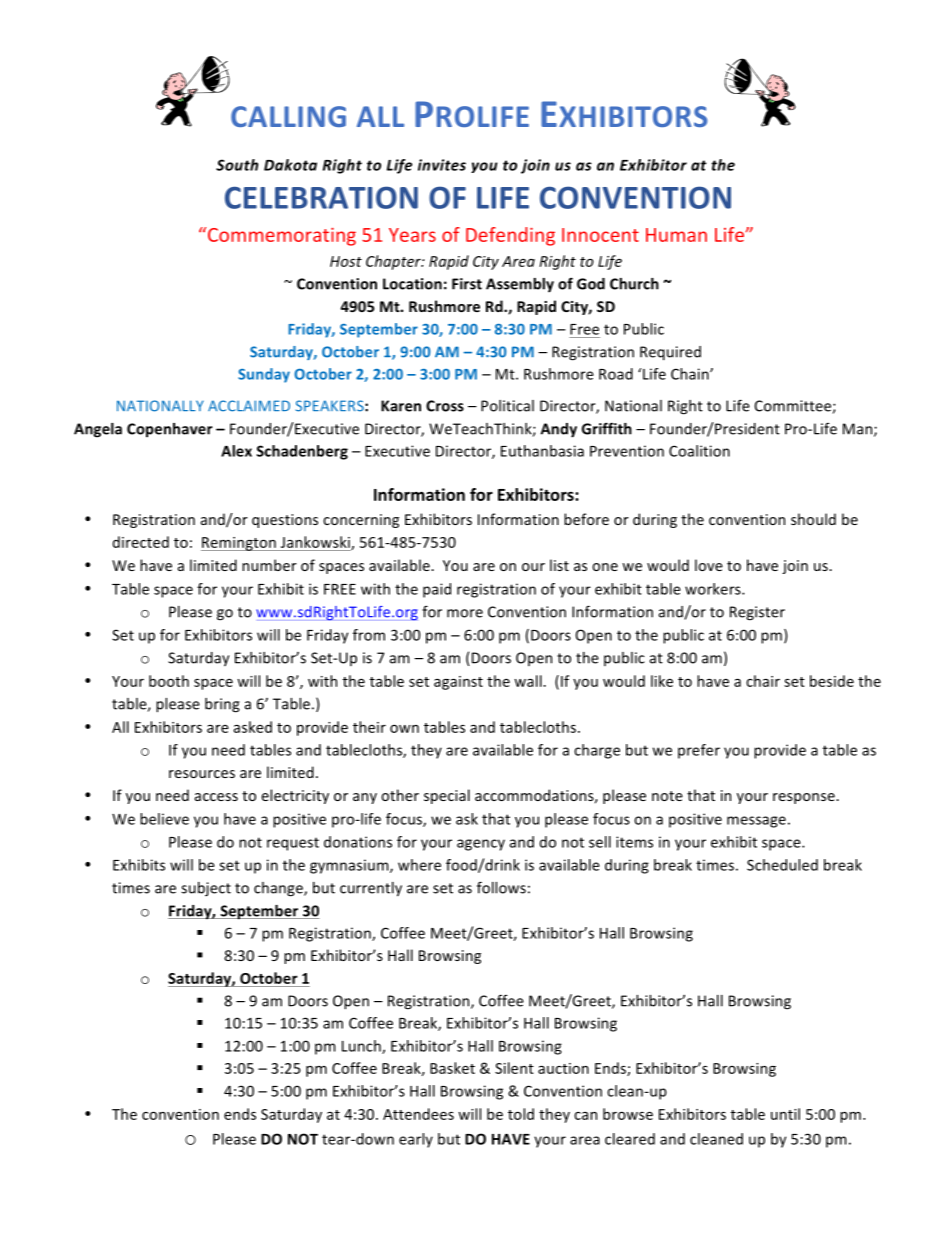 This document has width=952, height=1233. What do you see at coordinates (206, 889) in the document?
I see `subject` at bounding box center [206, 889].
